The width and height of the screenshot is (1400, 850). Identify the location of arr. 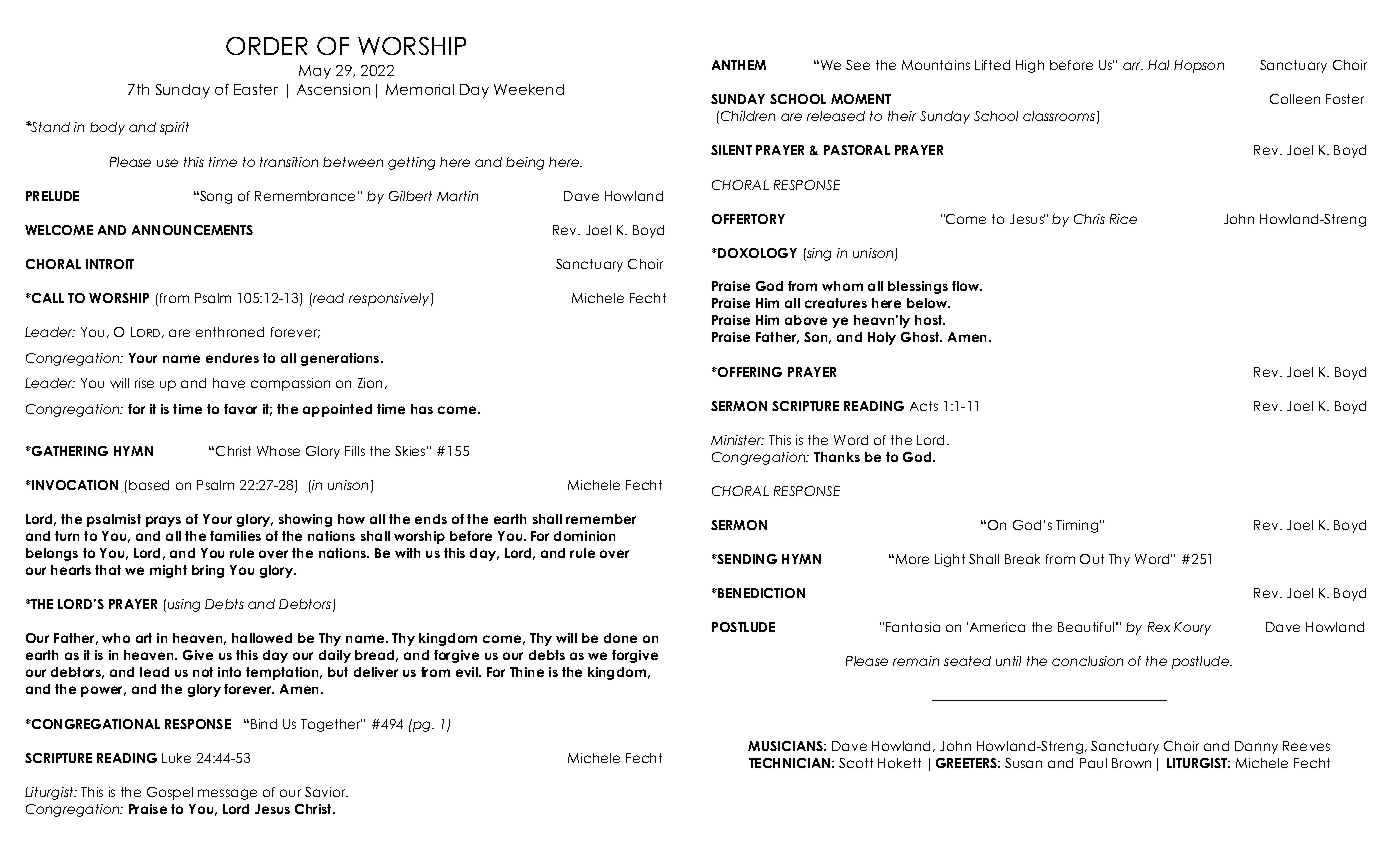
(1133, 66).
